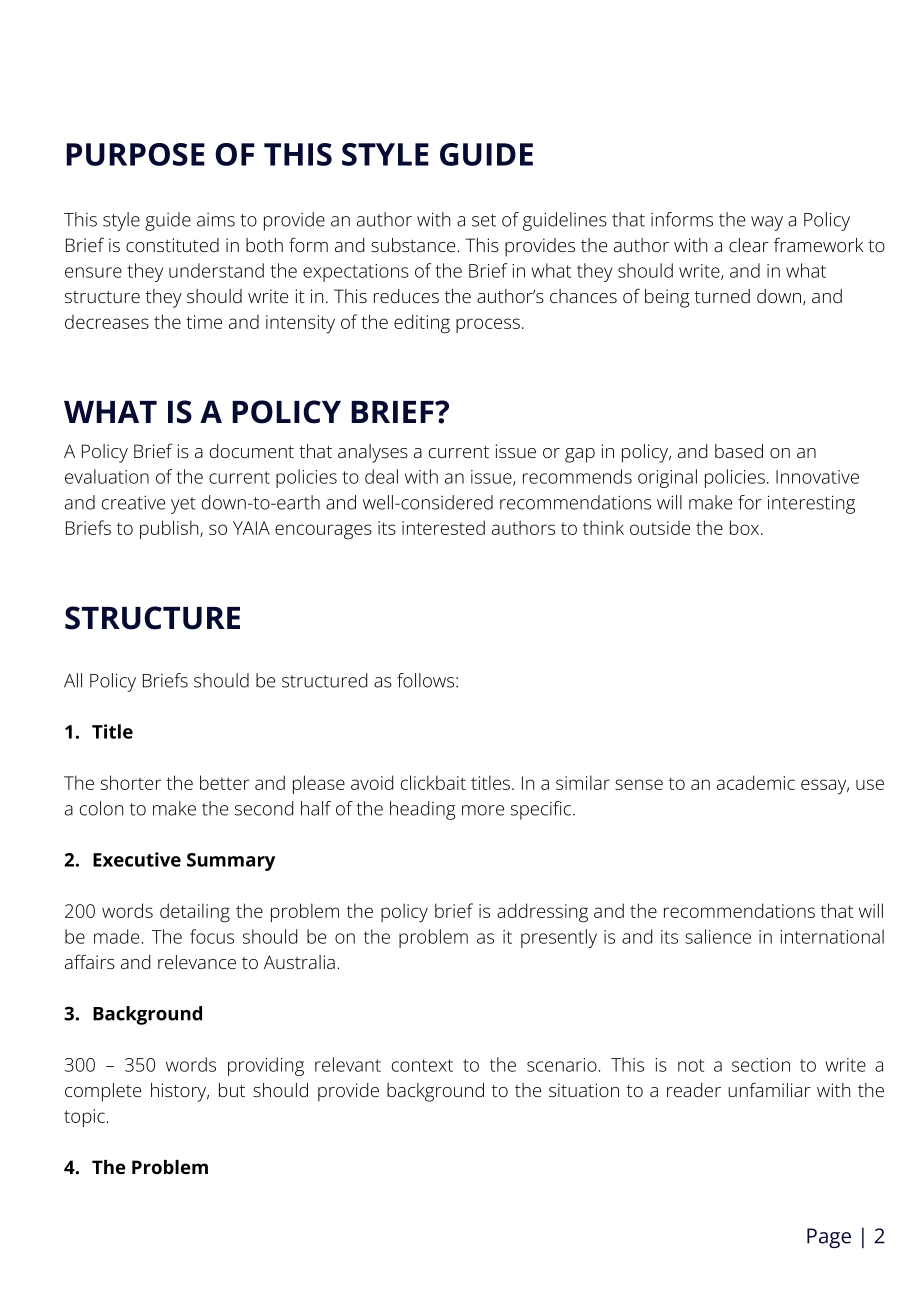 The image size is (924, 1307). Describe the element at coordinates (373, 453) in the page. I see `analyses` at that location.
